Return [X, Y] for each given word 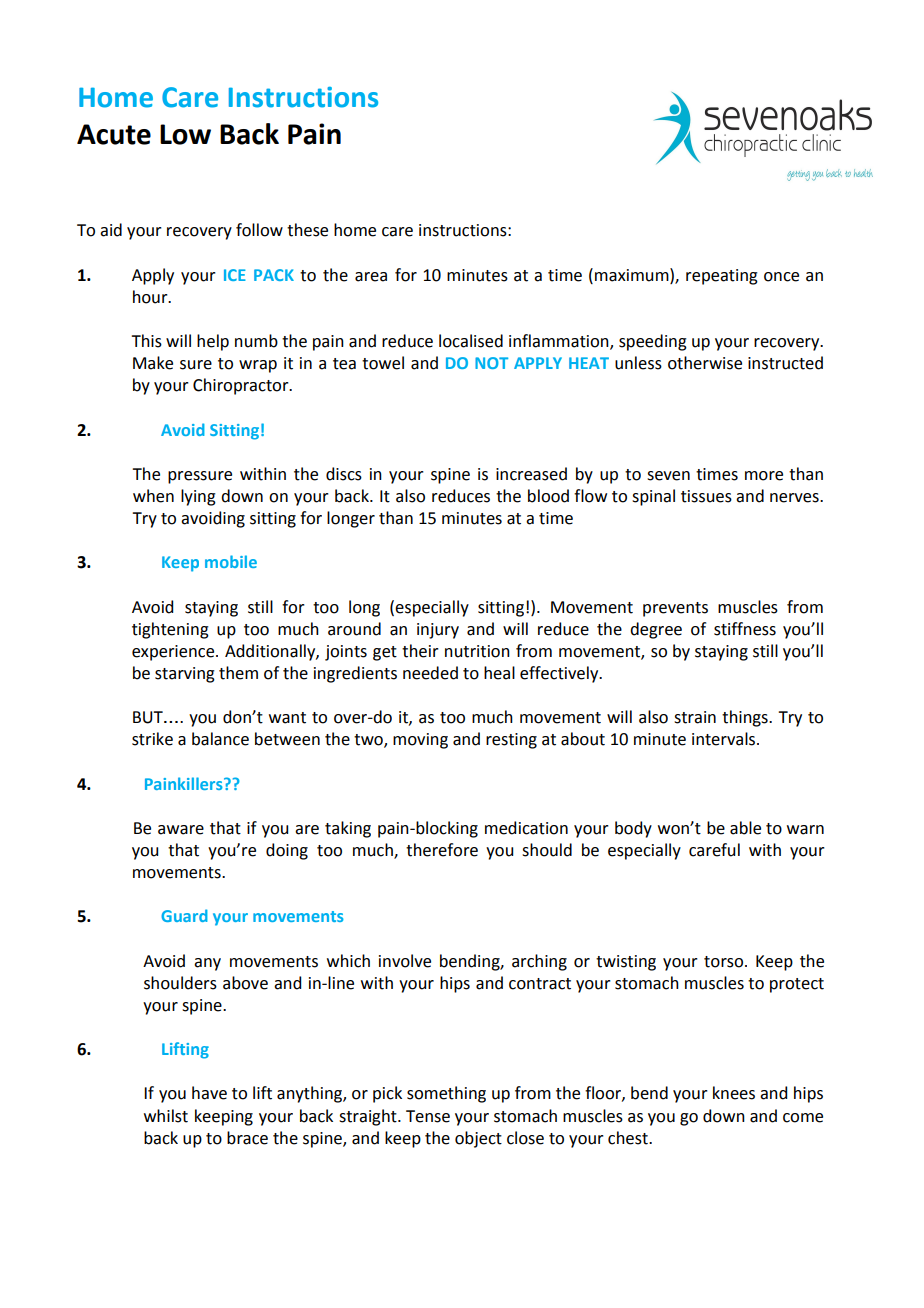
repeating [722, 277]
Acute [114, 134]
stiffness [745, 629]
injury [438, 631]
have [209, 1093]
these [307, 230]
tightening [170, 630]
